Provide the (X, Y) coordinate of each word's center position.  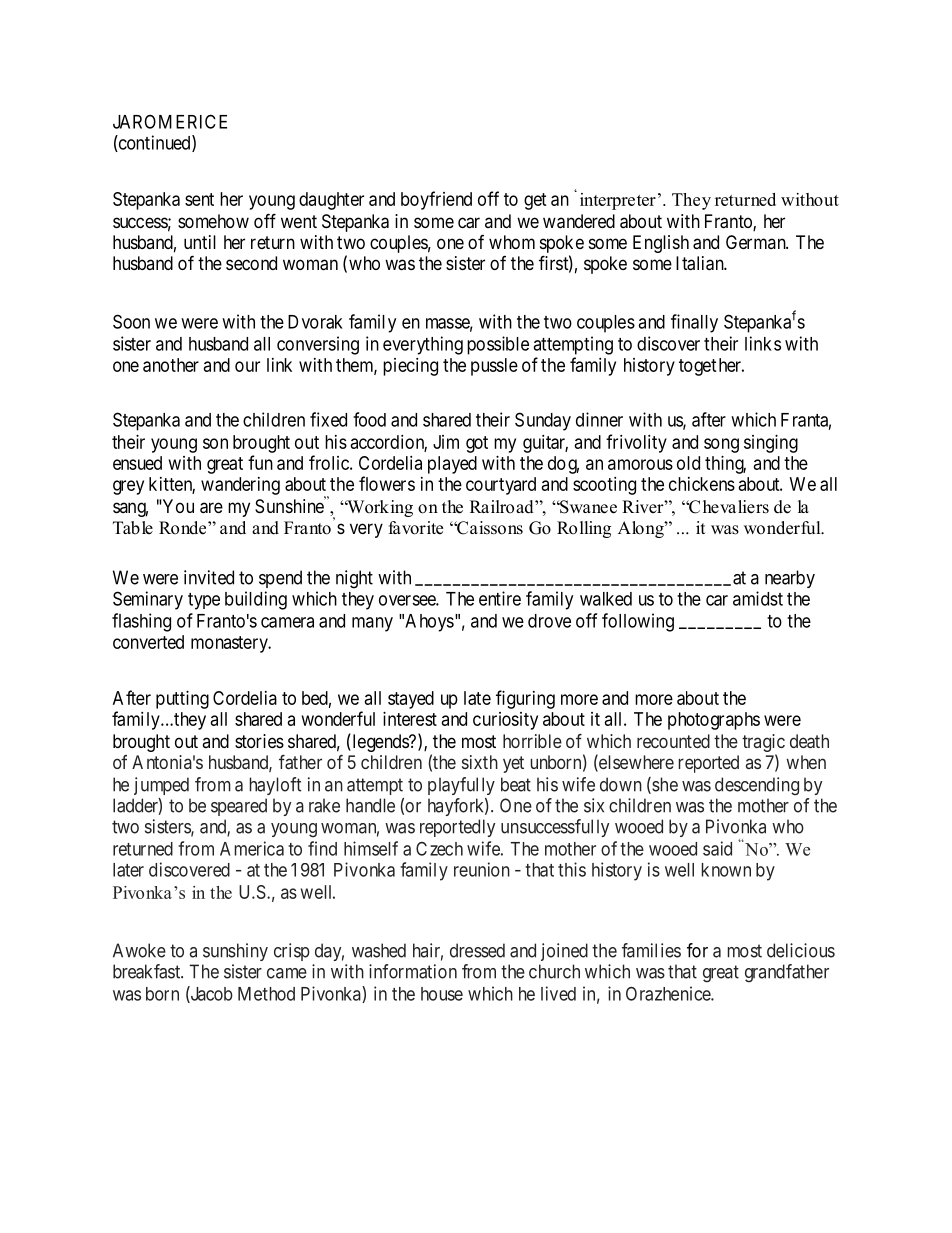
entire (500, 598)
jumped (161, 786)
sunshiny (235, 952)
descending (757, 786)
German (757, 242)
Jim (446, 442)
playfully (461, 786)
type (204, 601)
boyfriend (436, 200)
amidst (758, 598)
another (171, 365)
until (200, 242)
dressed (477, 950)
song (721, 445)
